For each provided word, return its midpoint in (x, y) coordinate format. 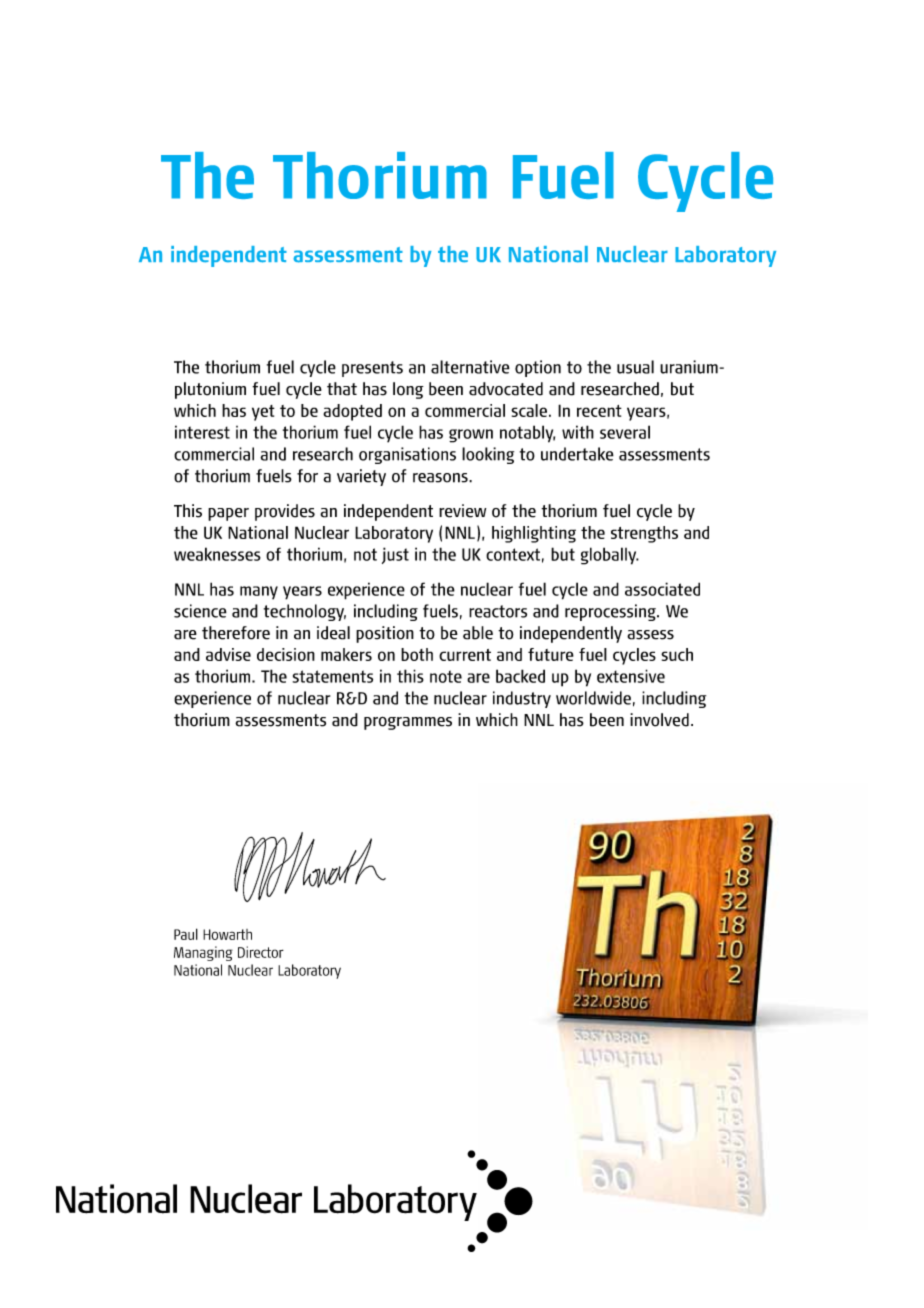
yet (263, 413)
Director (261, 952)
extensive (631, 676)
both (417, 654)
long (408, 390)
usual (635, 367)
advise (228, 654)
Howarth (227, 934)
